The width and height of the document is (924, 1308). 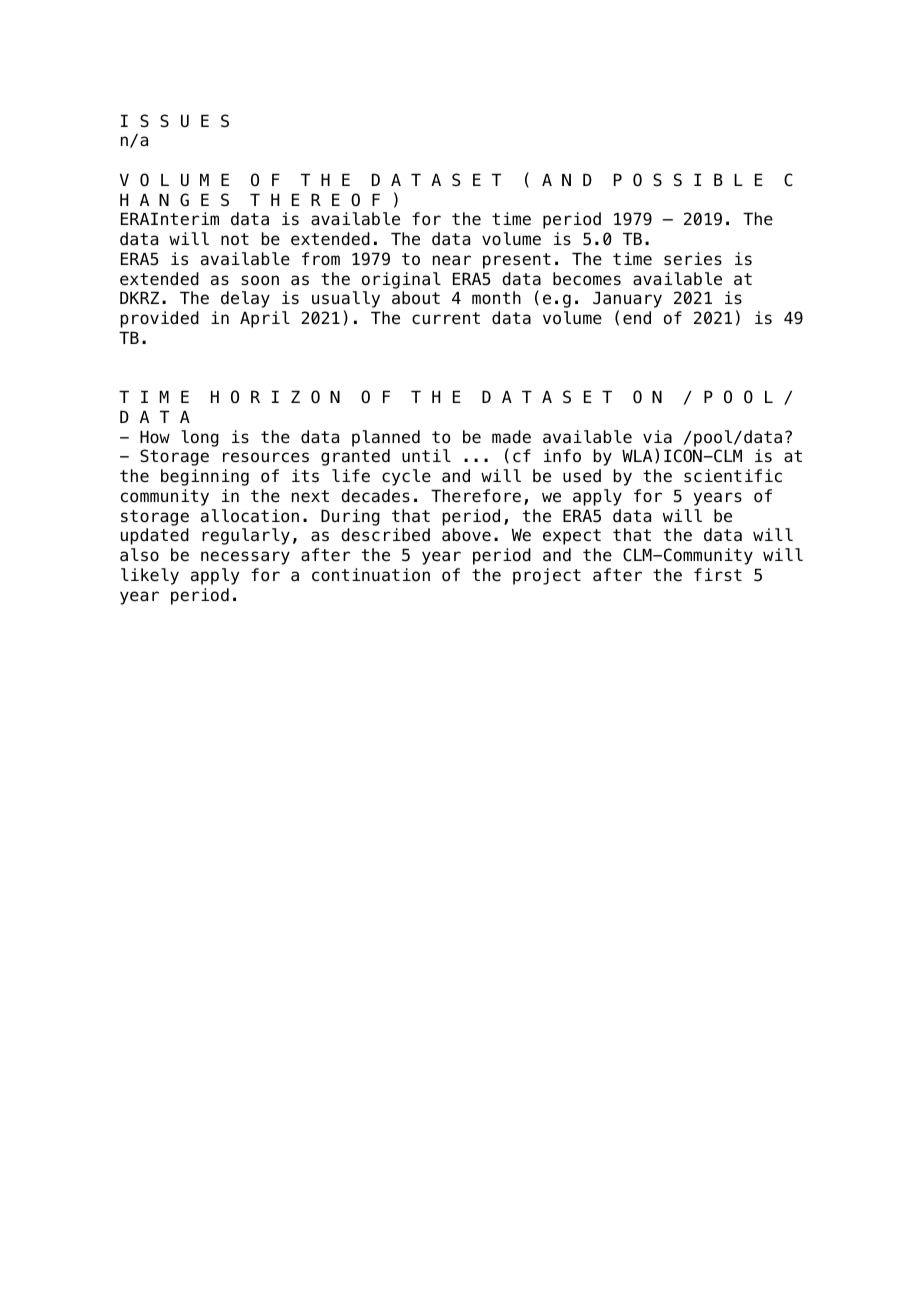 I want to click on continuation, so click(x=371, y=575).
